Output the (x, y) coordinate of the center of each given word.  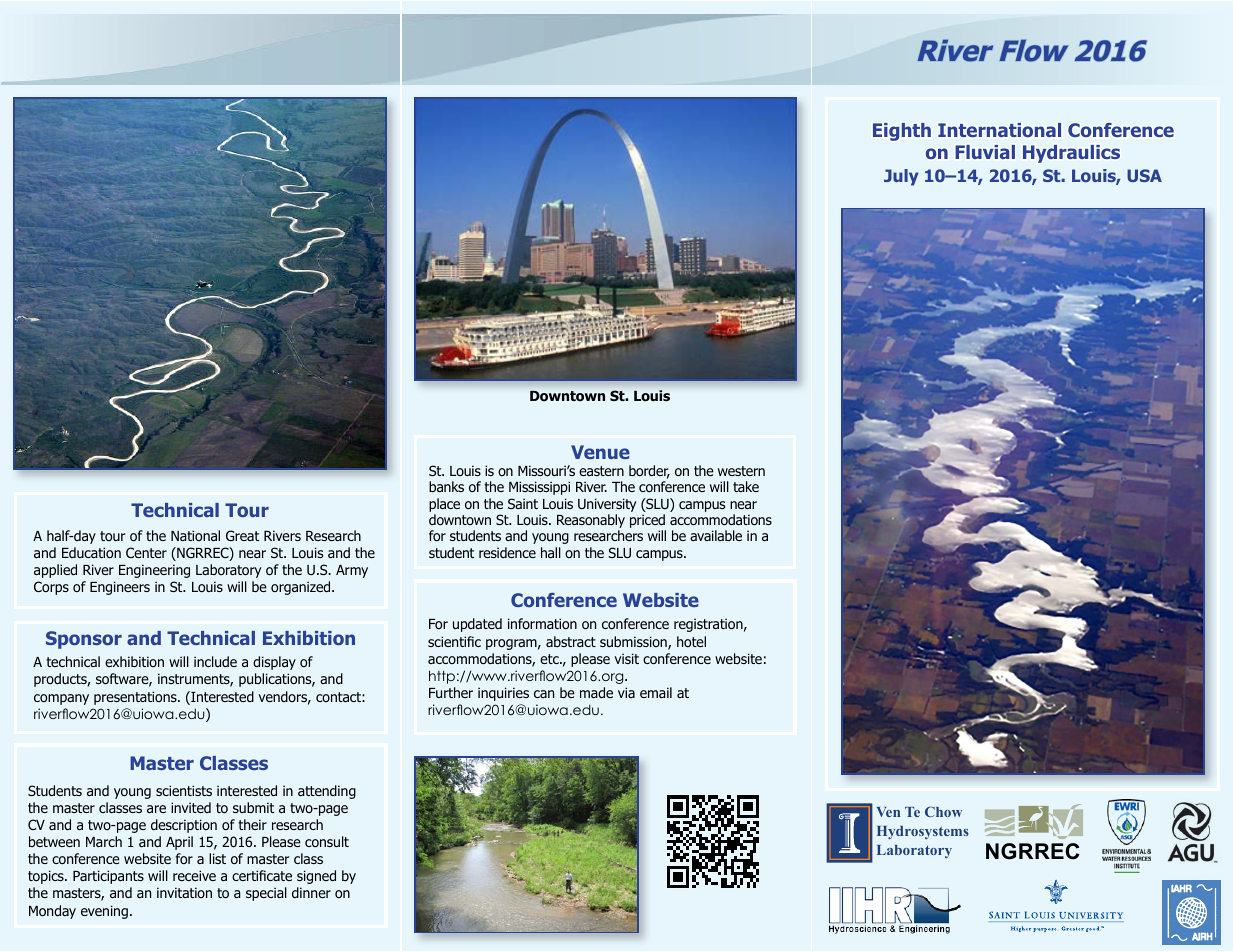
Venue (600, 452)
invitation (184, 892)
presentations (136, 698)
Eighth (902, 132)
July (901, 177)
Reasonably (591, 522)
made (596, 692)
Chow (943, 811)
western (741, 471)
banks (446, 486)
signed (316, 877)
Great (242, 535)
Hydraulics (1071, 154)
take (746, 486)
